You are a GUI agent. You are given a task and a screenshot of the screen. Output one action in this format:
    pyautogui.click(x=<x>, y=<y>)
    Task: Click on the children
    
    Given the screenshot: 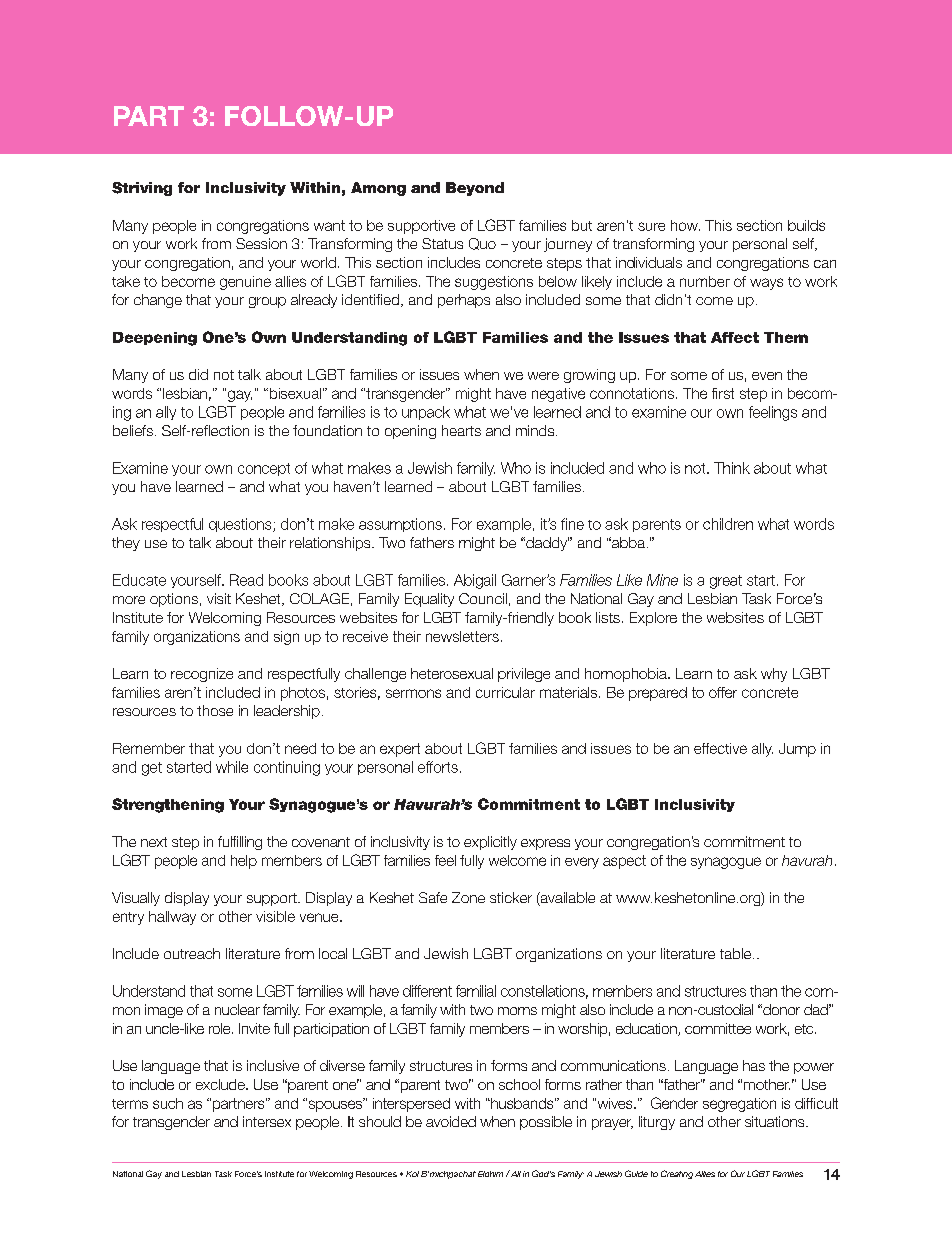 What is the action you would take?
    pyautogui.click(x=728, y=524)
